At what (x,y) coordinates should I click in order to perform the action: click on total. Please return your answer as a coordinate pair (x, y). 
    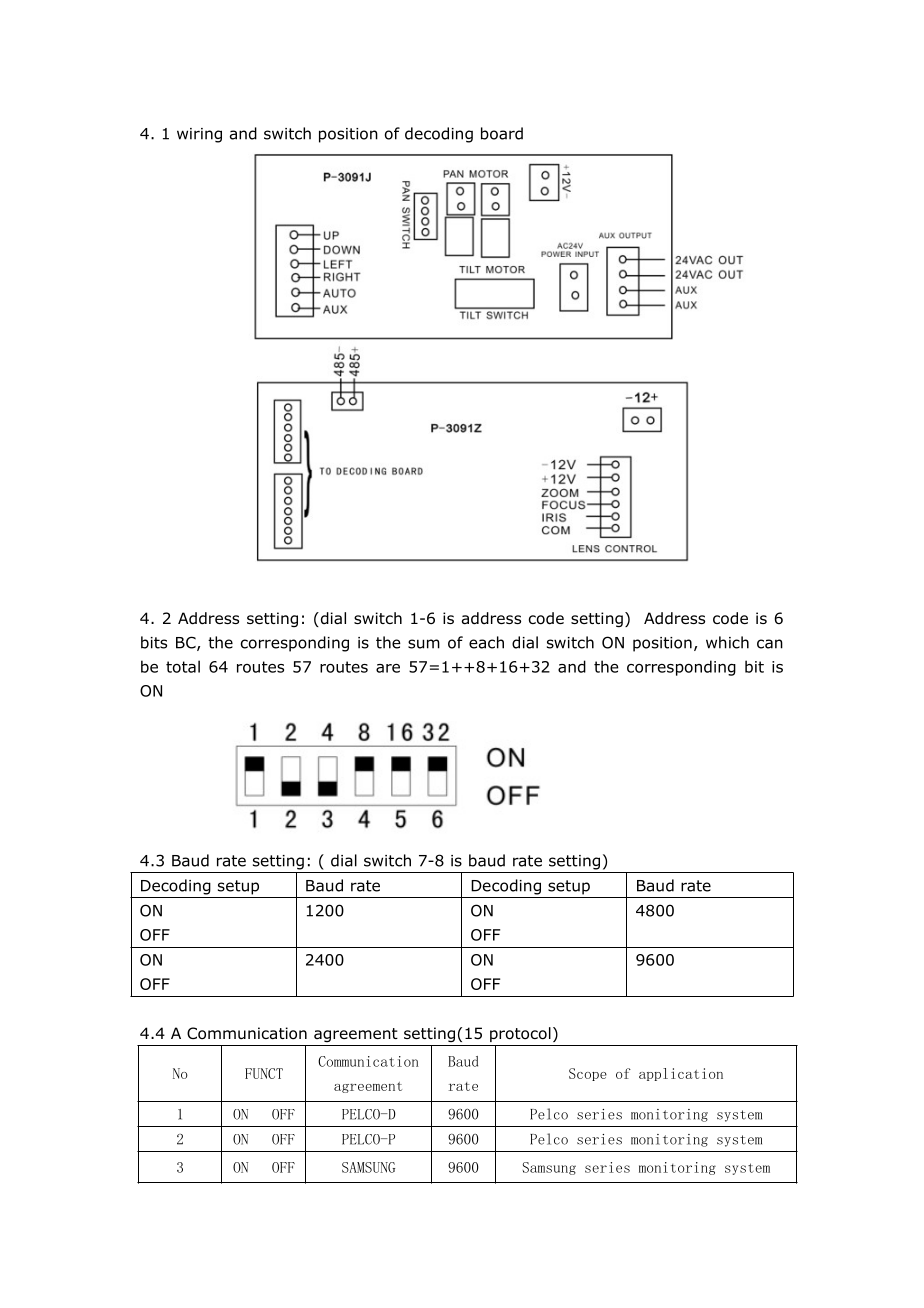
    Looking at the image, I should click on (183, 666).
